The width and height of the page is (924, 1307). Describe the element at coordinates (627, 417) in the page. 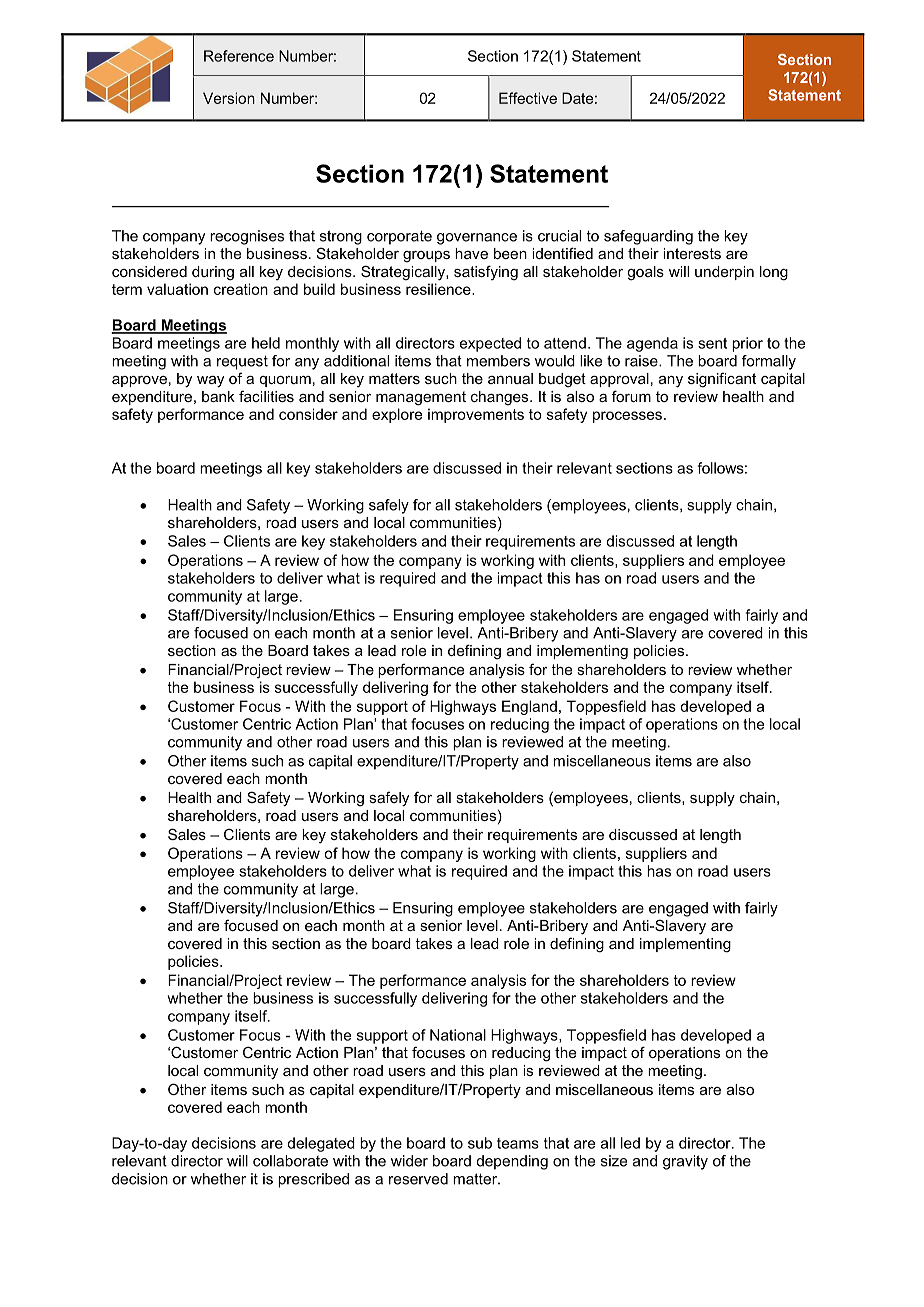

I see `processes` at that location.
